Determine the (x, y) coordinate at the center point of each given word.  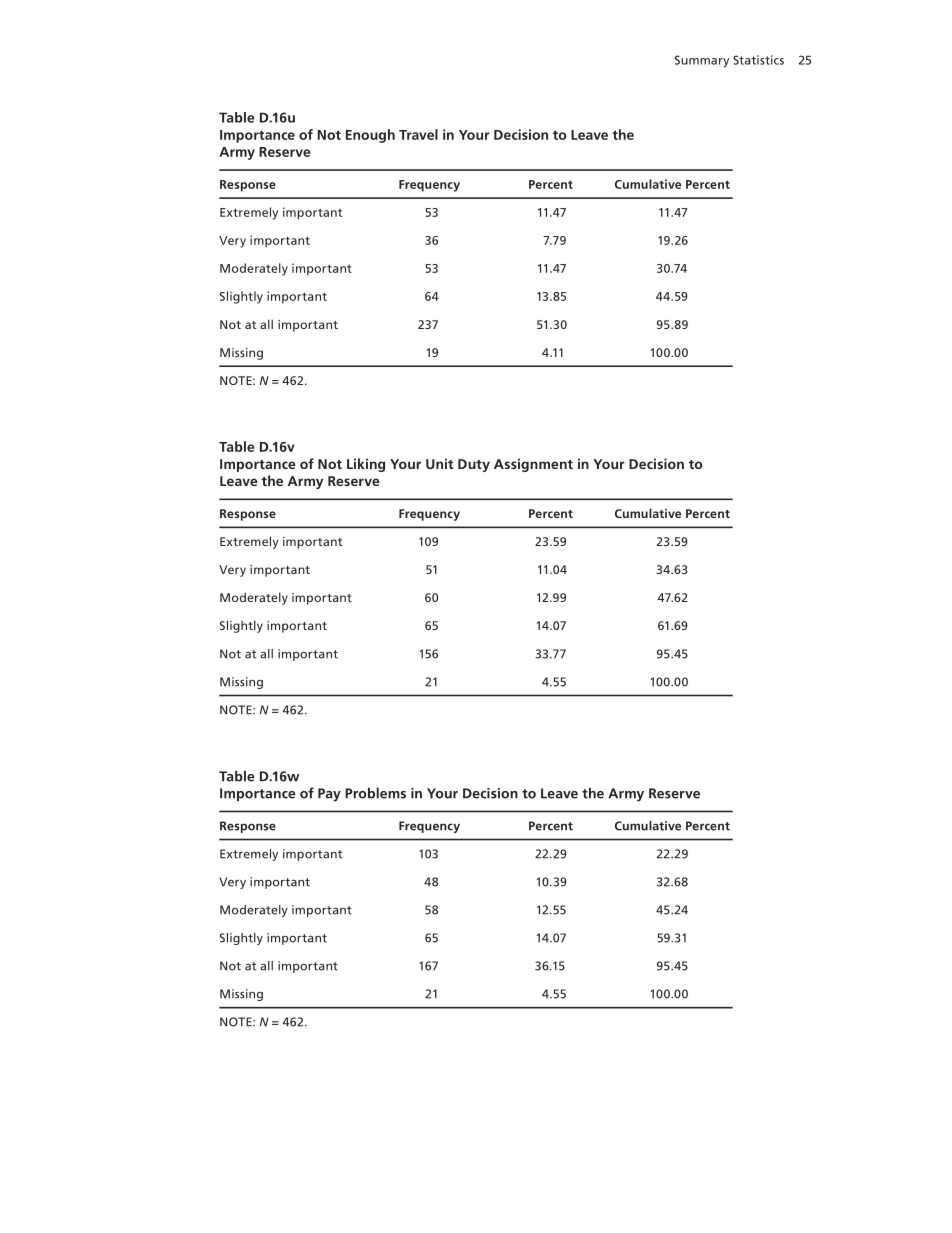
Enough (370, 136)
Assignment (533, 465)
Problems (375, 793)
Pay (329, 795)
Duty (474, 465)
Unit (440, 463)
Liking (366, 465)
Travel (418, 134)
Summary (702, 61)
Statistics (758, 60)
